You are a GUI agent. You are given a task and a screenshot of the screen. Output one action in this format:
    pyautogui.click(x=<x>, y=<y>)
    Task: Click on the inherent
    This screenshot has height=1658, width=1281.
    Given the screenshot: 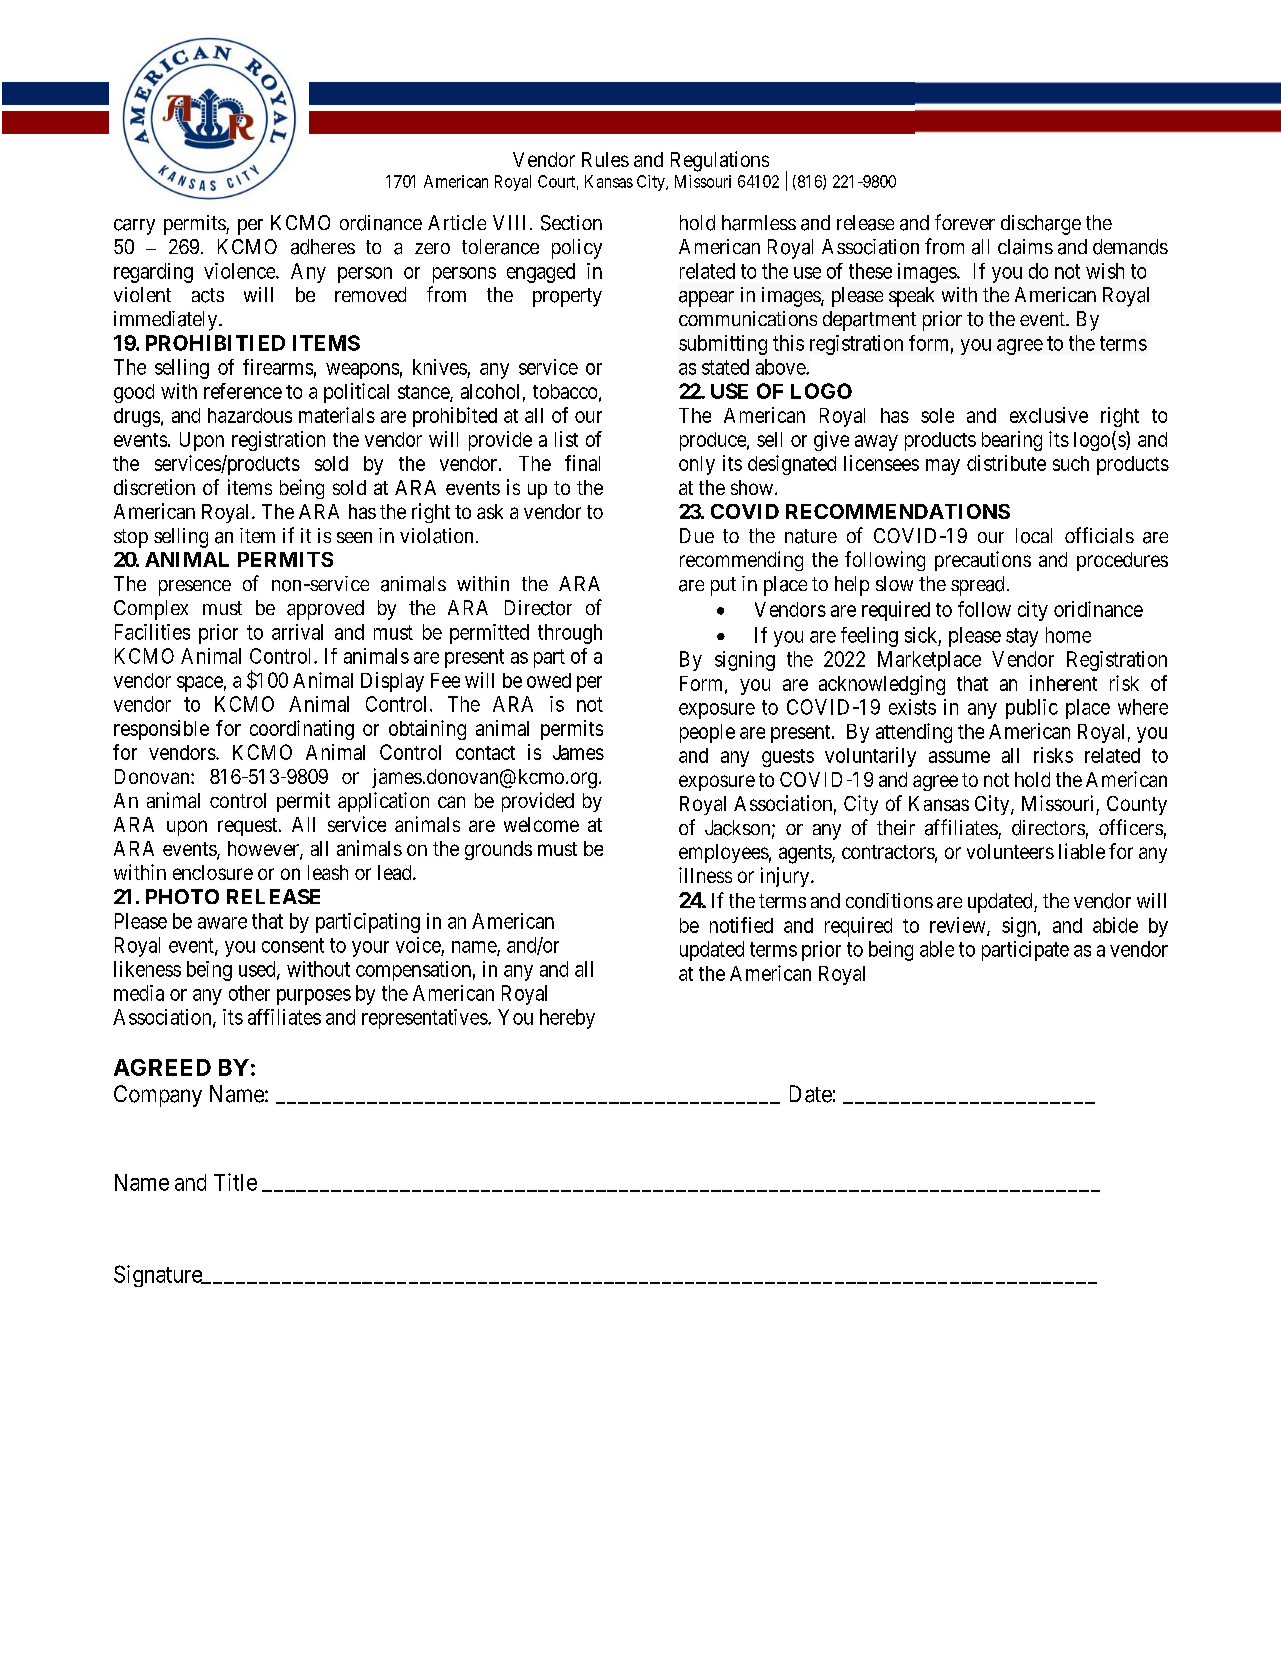 What is the action you would take?
    pyautogui.click(x=1063, y=683)
